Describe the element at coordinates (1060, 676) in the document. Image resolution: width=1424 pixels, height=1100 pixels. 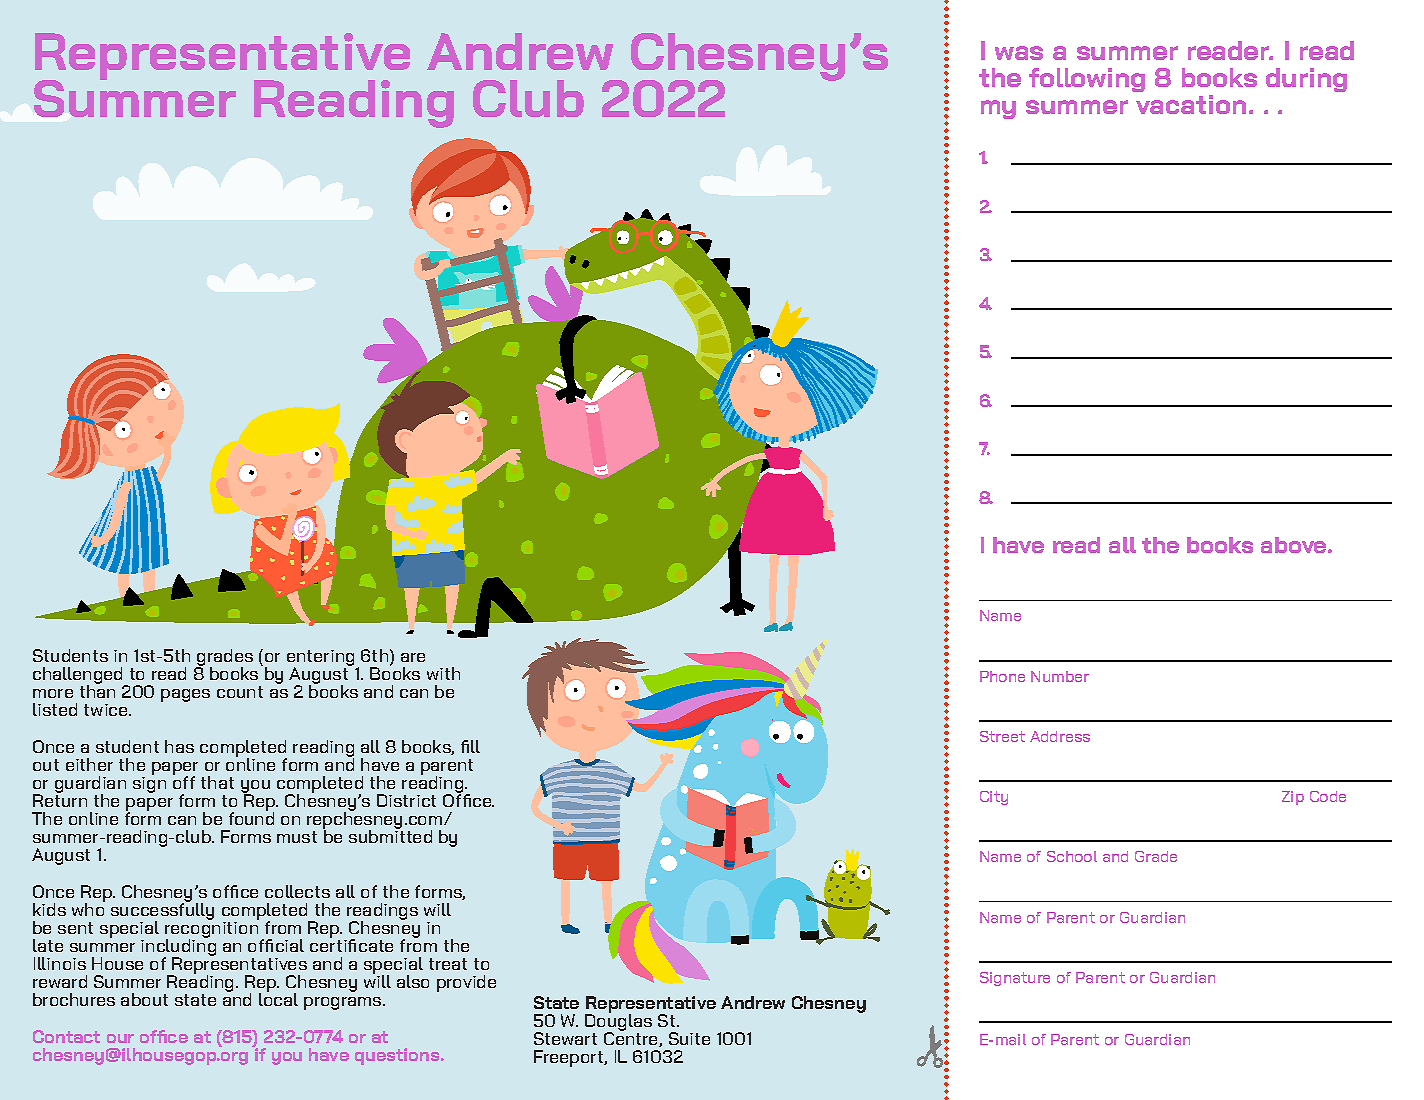
I see `Number` at that location.
